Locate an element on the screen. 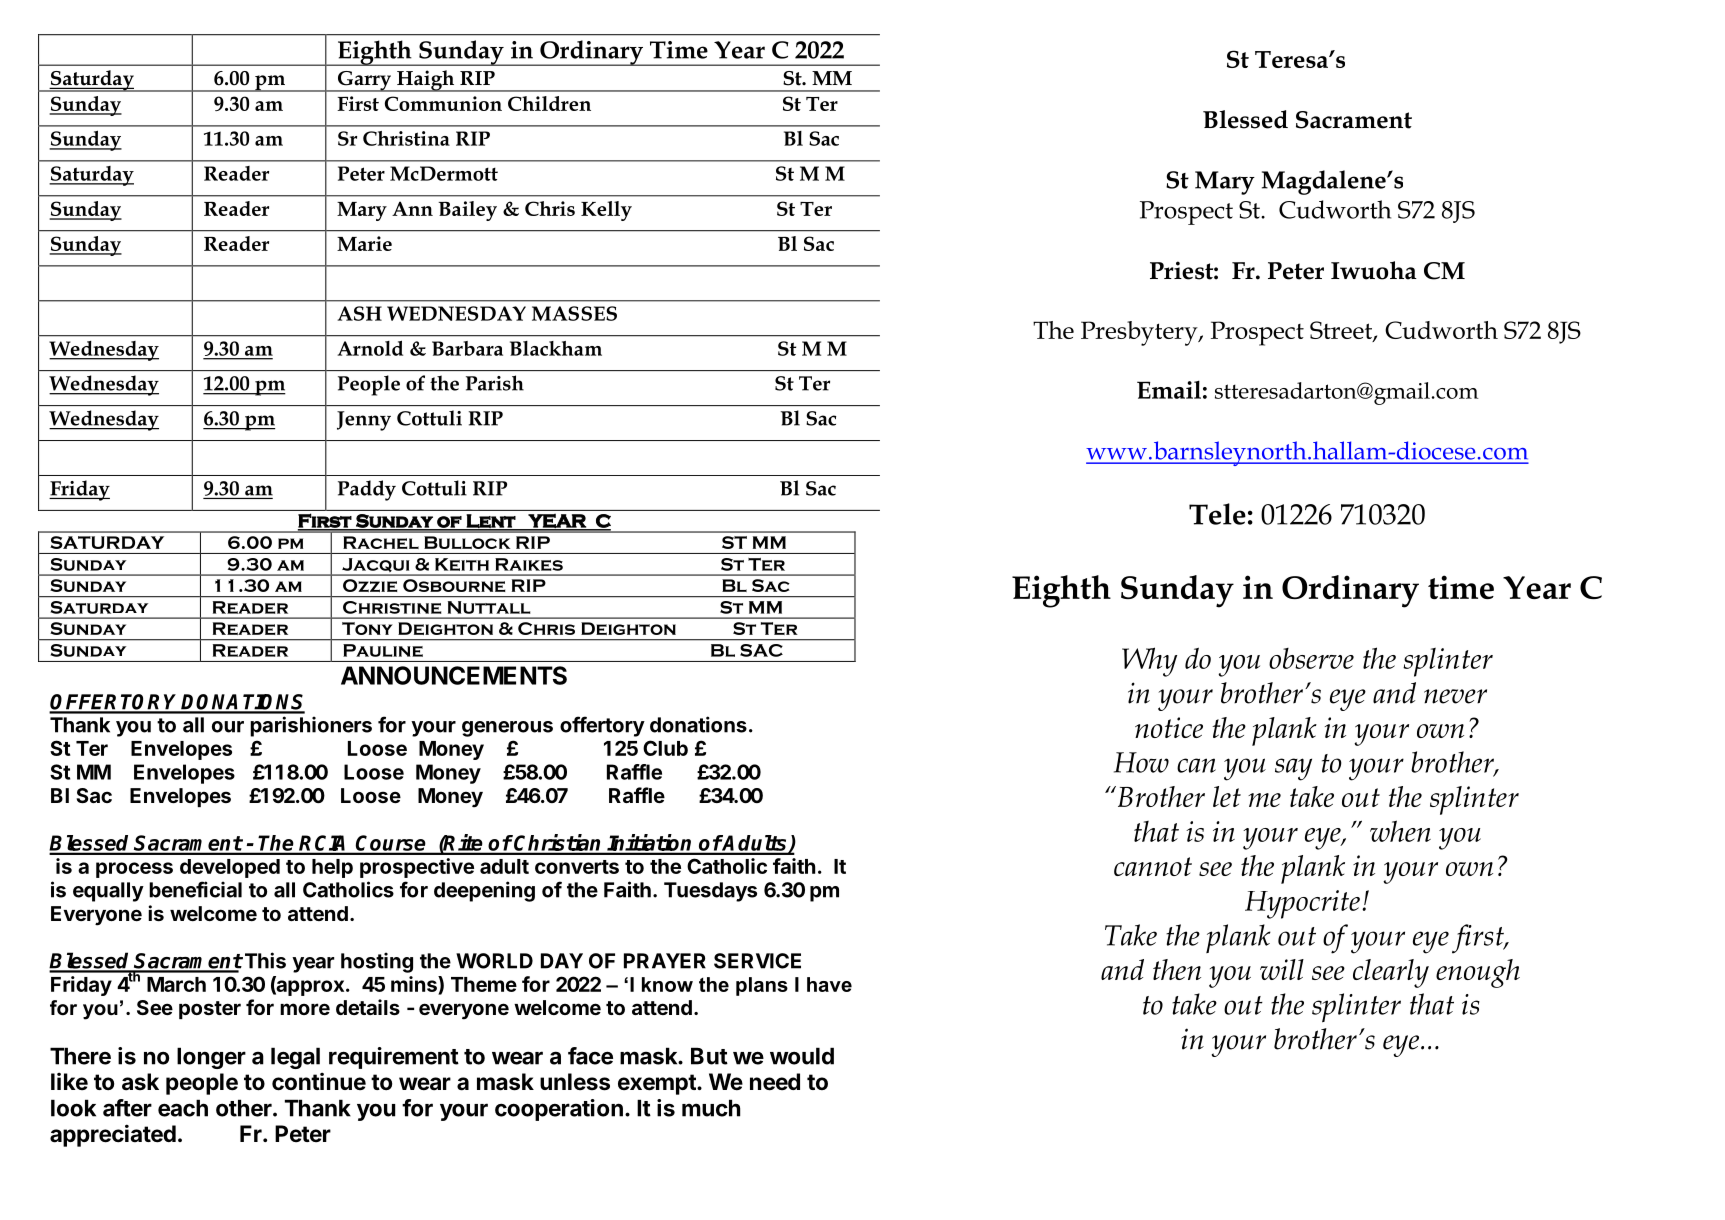  Garry is located at coordinates (364, 81).
